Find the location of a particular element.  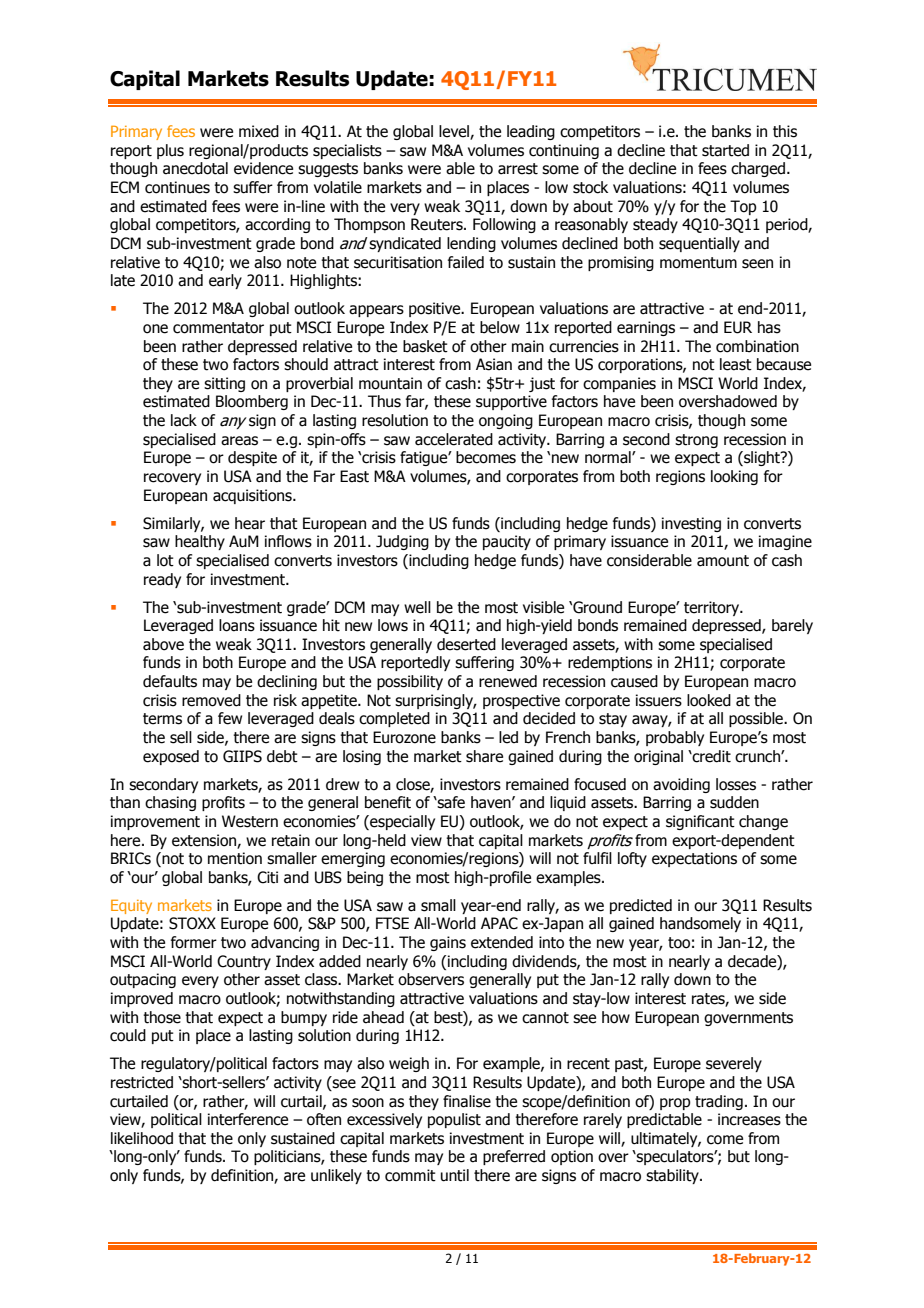

strong is located at coordinates (696, 441).
